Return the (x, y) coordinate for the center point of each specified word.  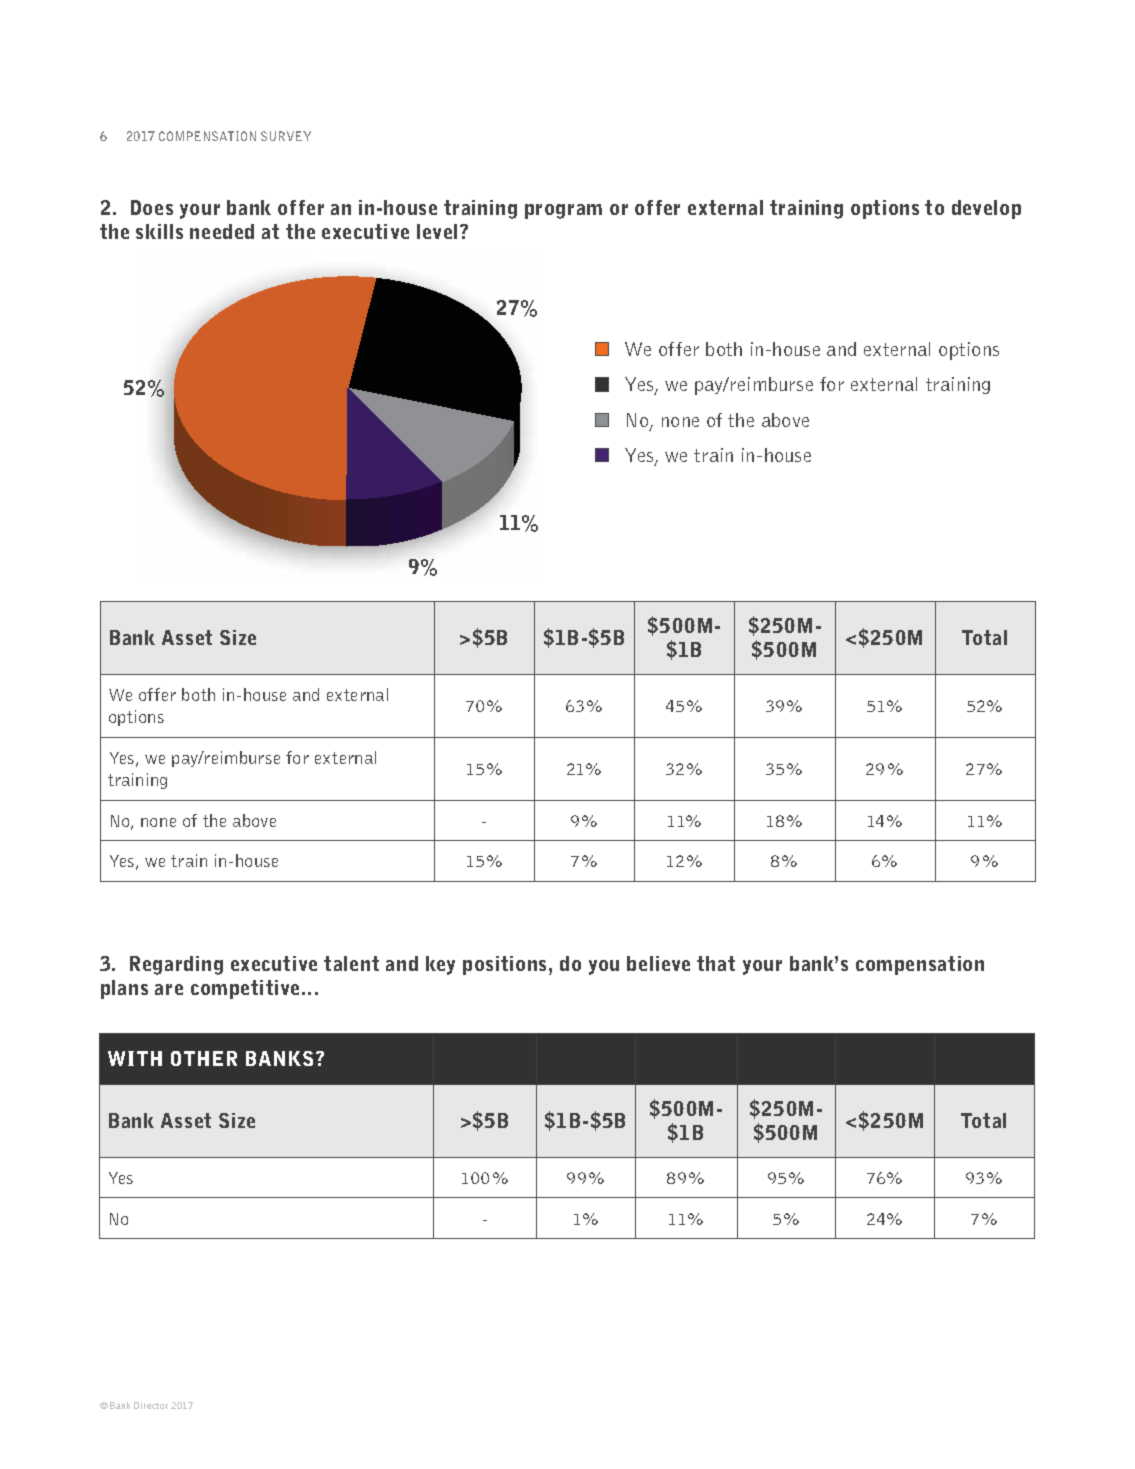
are (169, 989)
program (563, 211)
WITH (135, 1058)
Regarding (176, 965)
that (716, 963)
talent (351, 963)
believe (658, 963)
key (440, 965)
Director (151, 1405)
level (437, 231)
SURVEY (286, 136)
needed (222, 231)
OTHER (204, 1058)
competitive (245, 989)
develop (986, 209)
